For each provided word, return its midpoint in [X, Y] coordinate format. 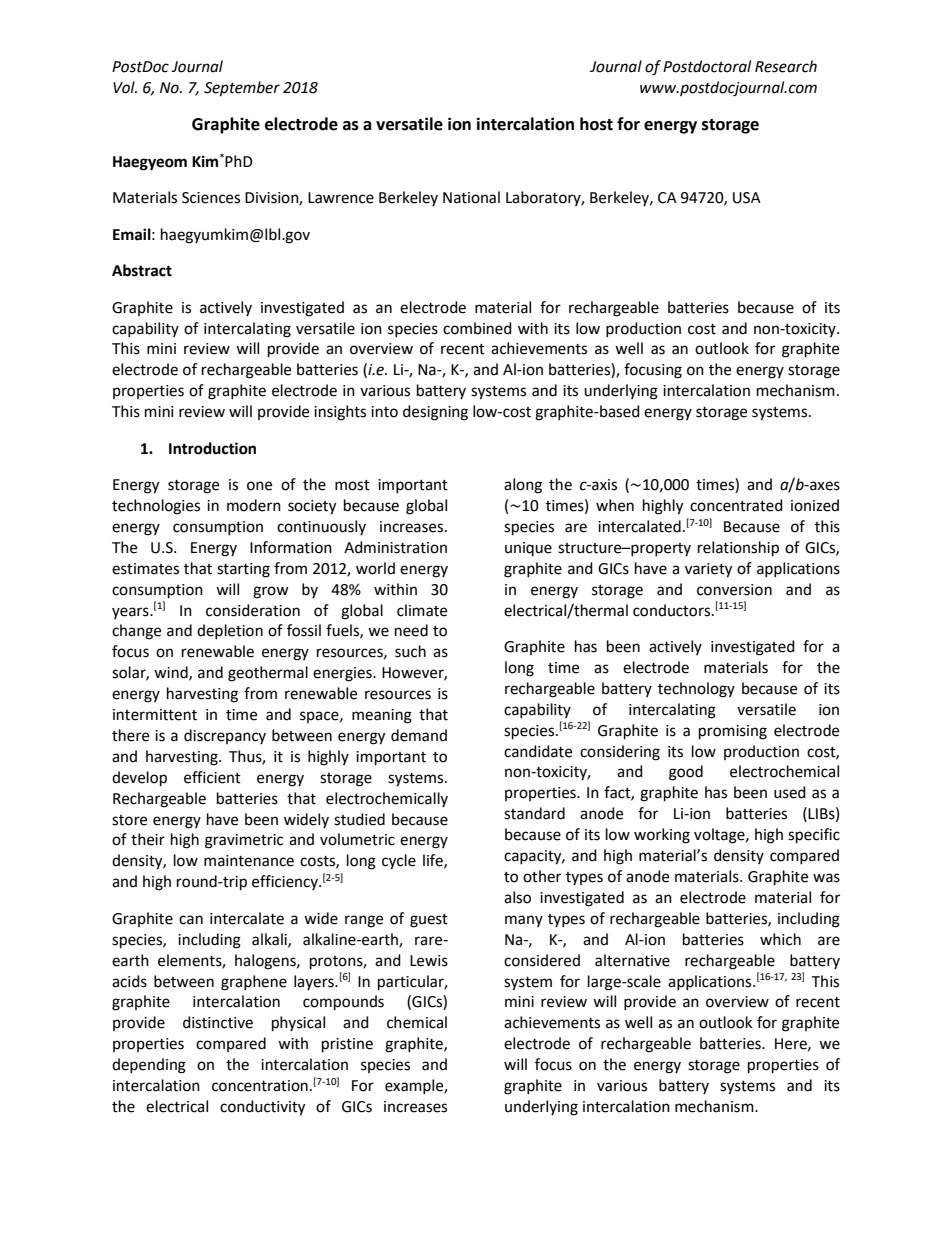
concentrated [736, 505]
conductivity [262, 1108]
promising [733, 732]
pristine [347, 1045]
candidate [538, 751]
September [242, 89]
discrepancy [225, 736]
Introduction [212, 448]
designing [435, 413]
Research [786, 66]
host [596, 124]
